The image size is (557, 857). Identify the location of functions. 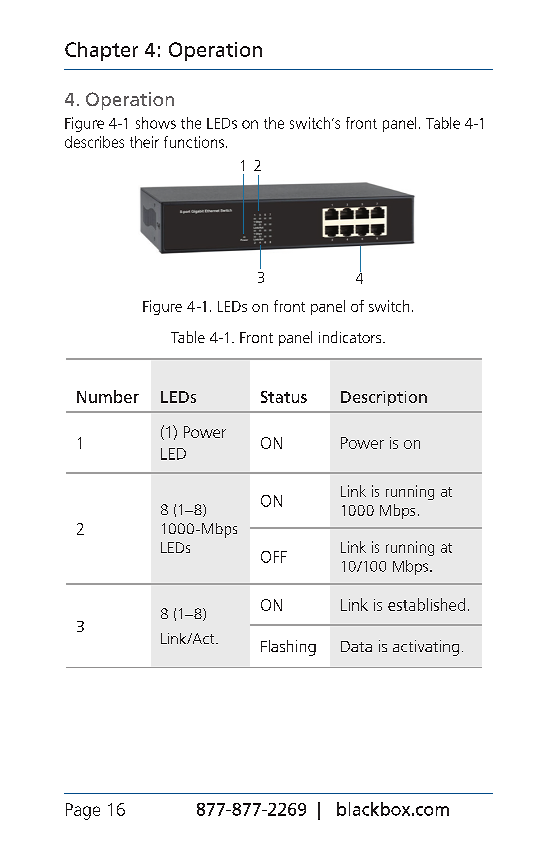
(194, 142).
